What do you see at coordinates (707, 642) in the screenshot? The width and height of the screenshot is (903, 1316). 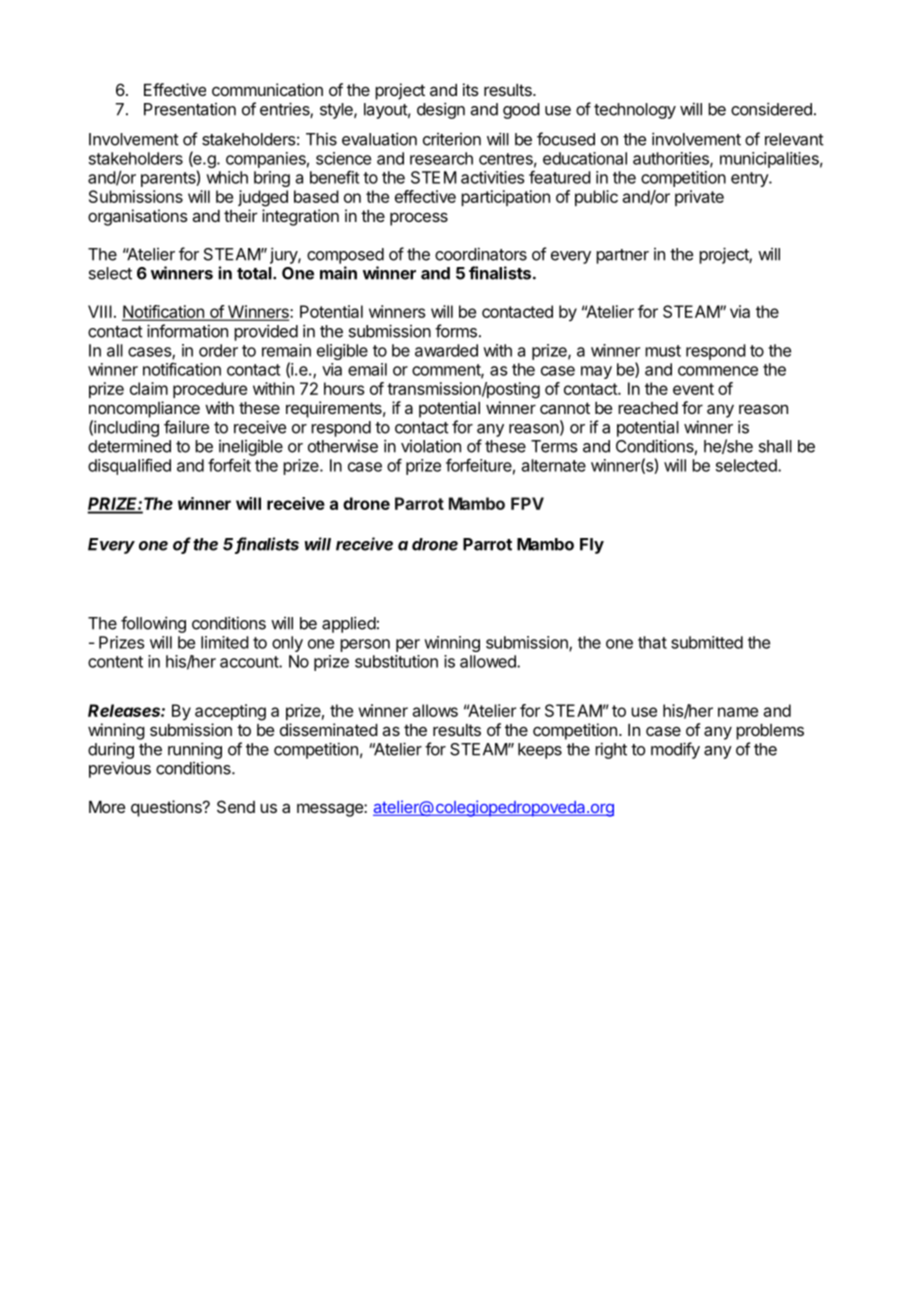 I see `submitted` at bounding box center [707, 642].
